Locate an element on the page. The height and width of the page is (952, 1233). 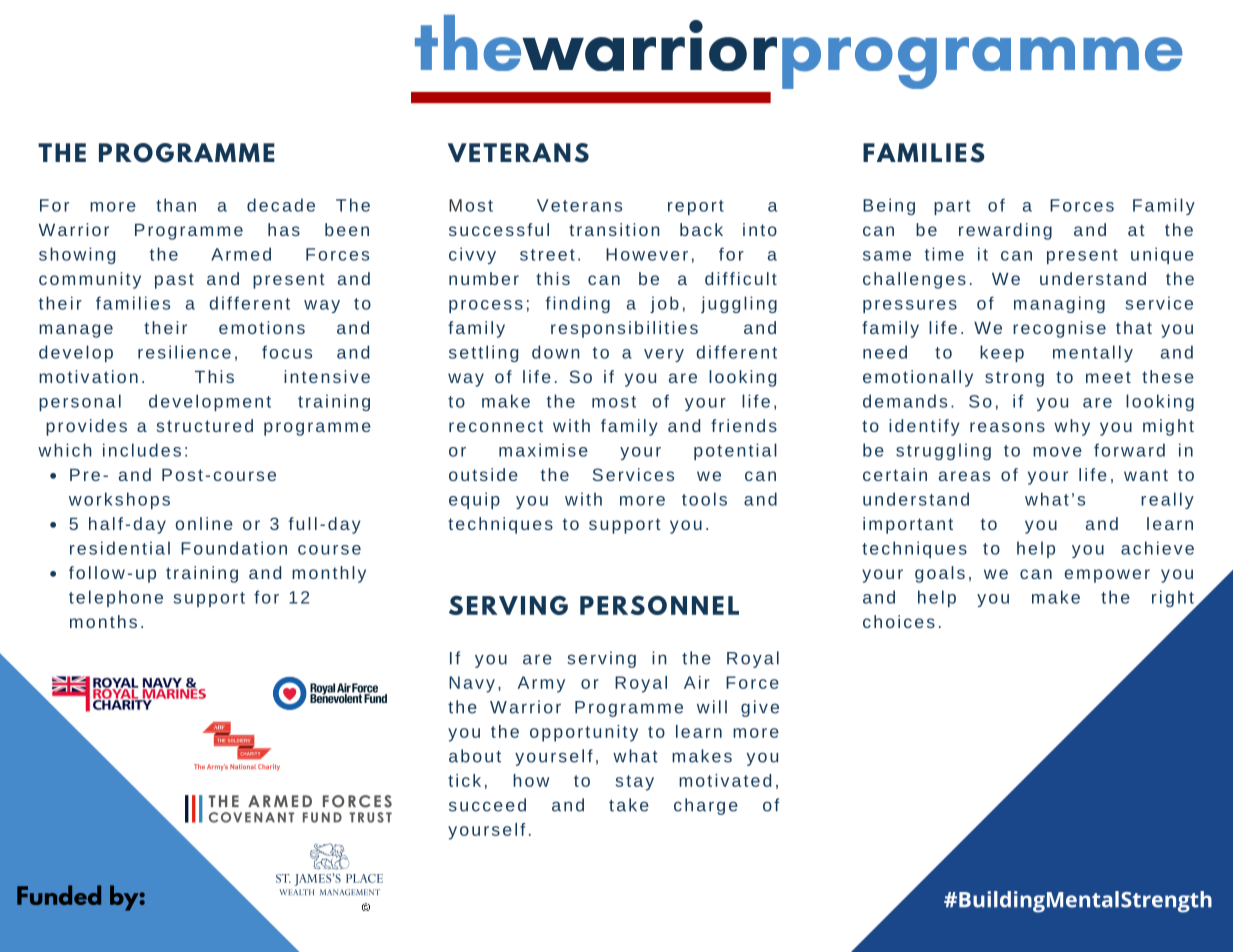
take is located at coordinates (629, 805).
